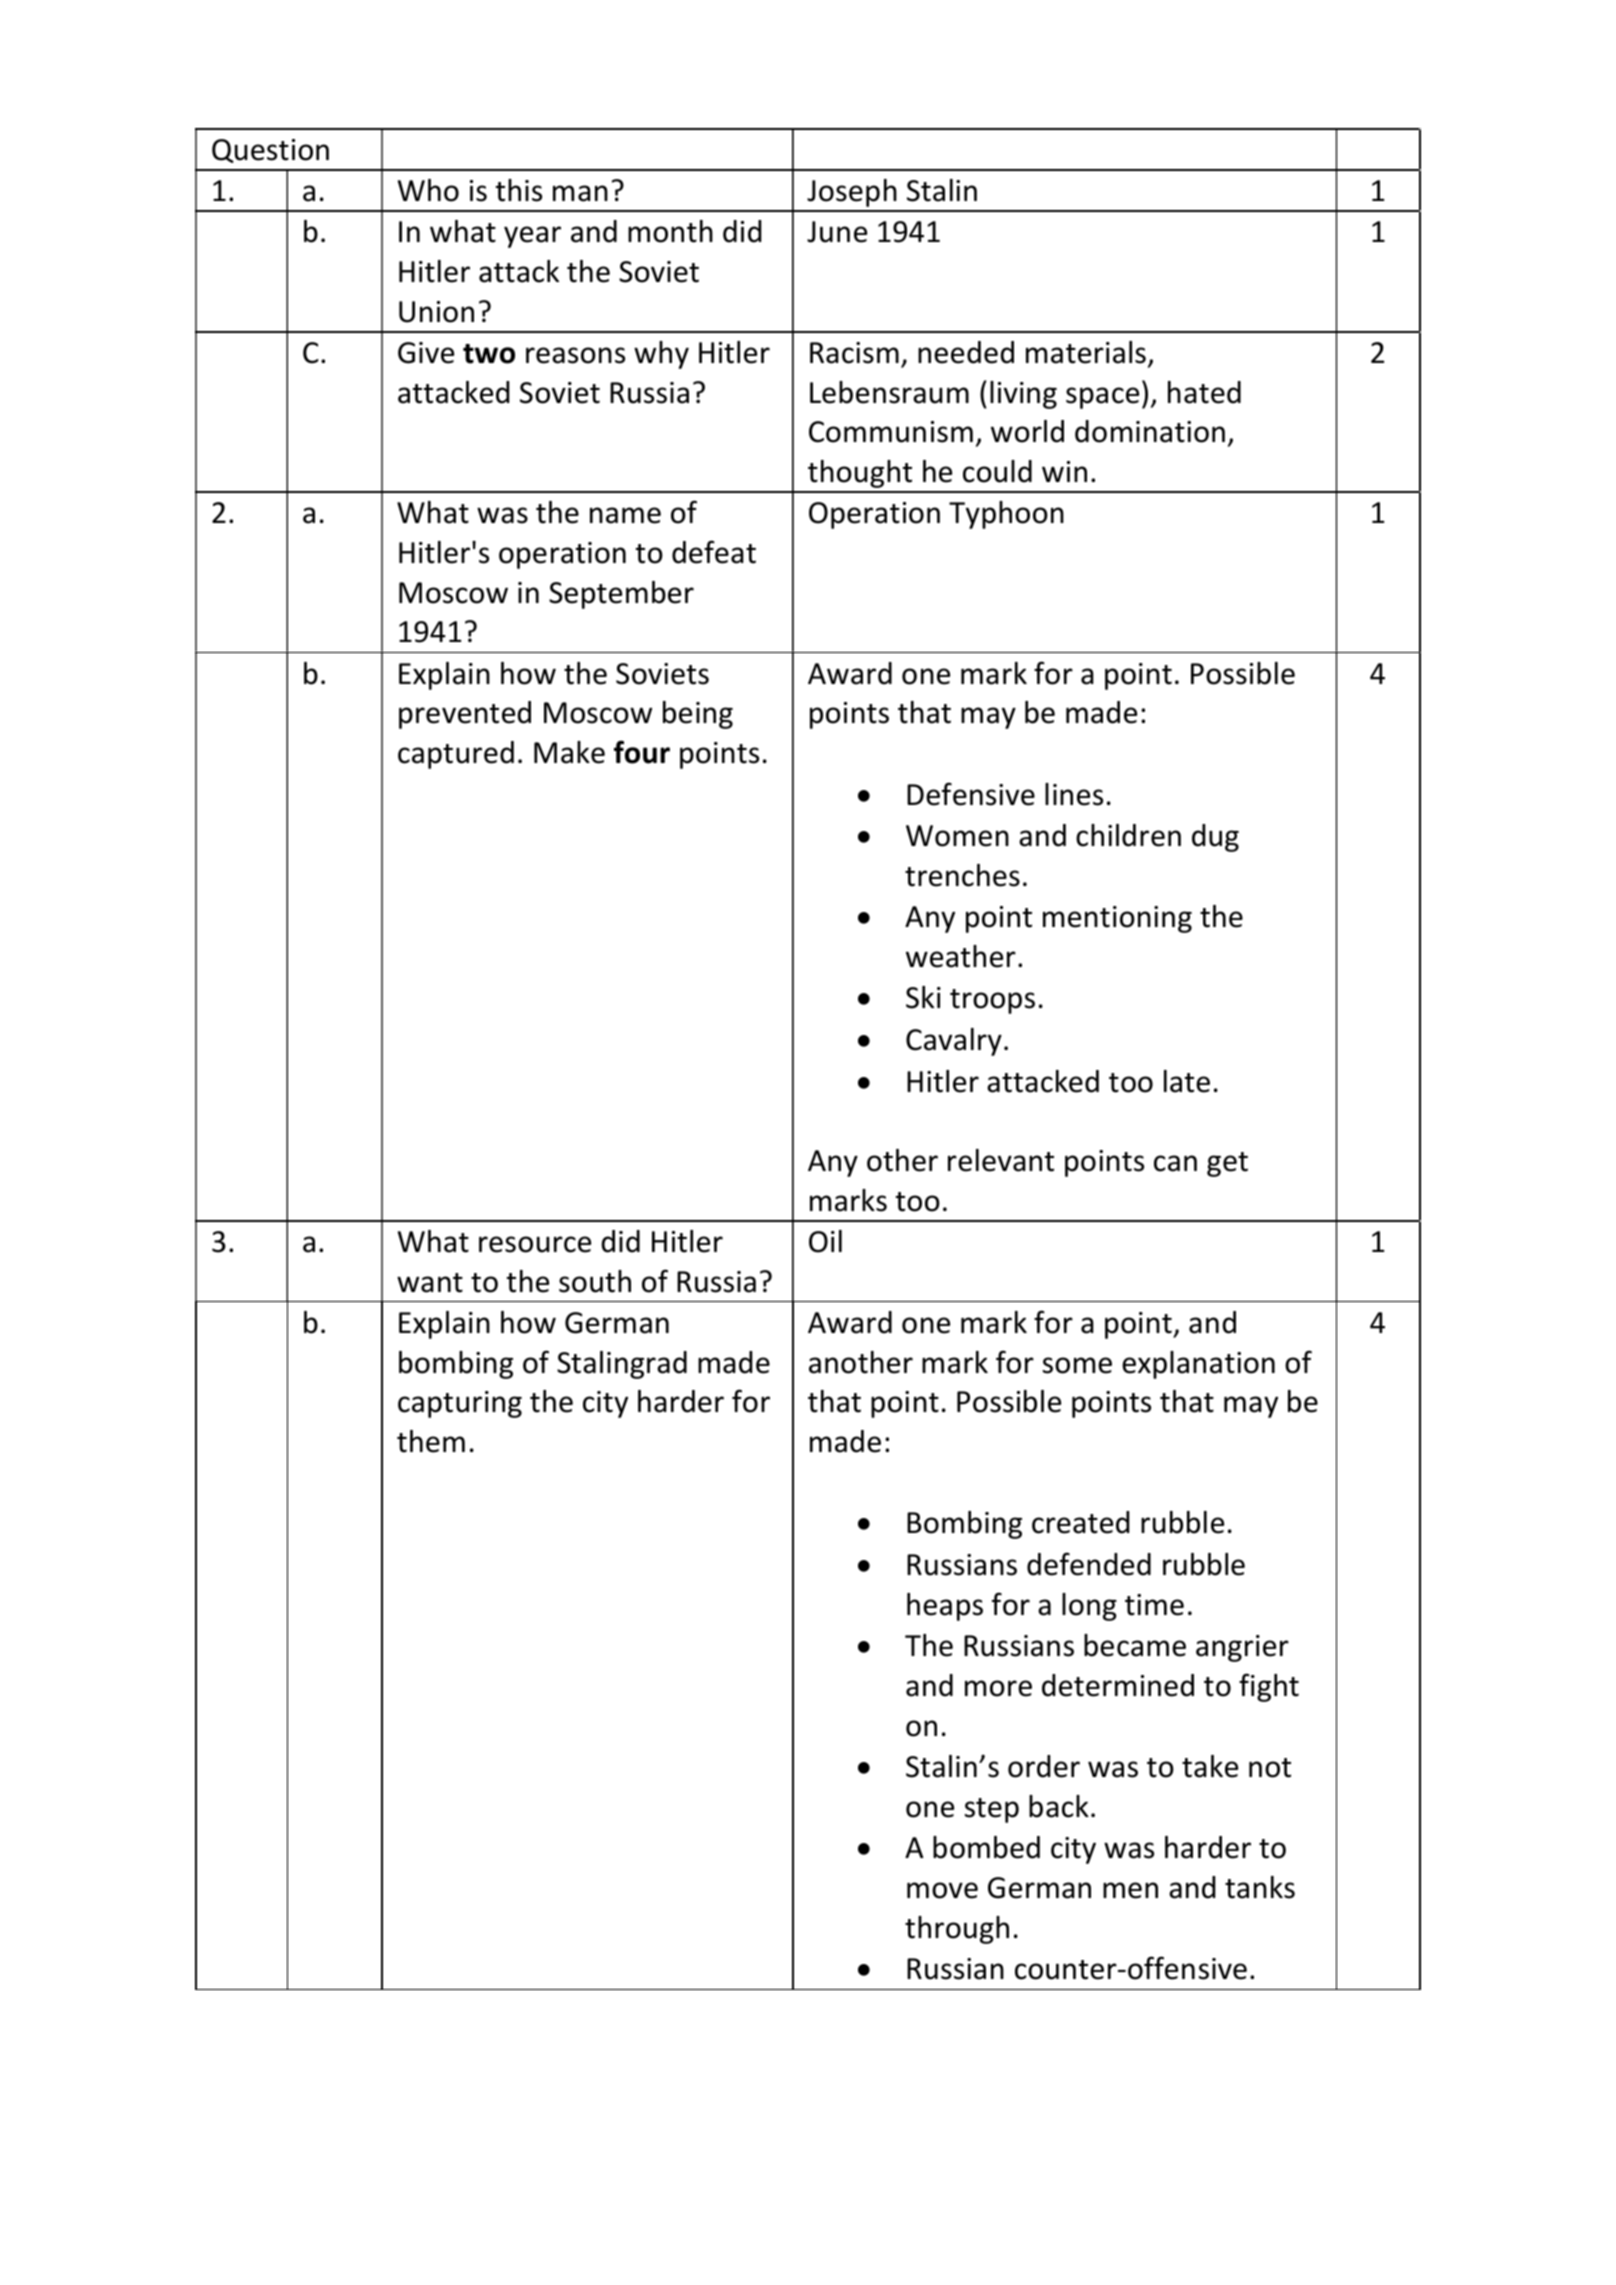 The width and height of the screenshot is (1616, 2285). What do you see at coordinates (1187, 1081) in the screenshot?
I see `late` at bounding box center [1187, 1081].
